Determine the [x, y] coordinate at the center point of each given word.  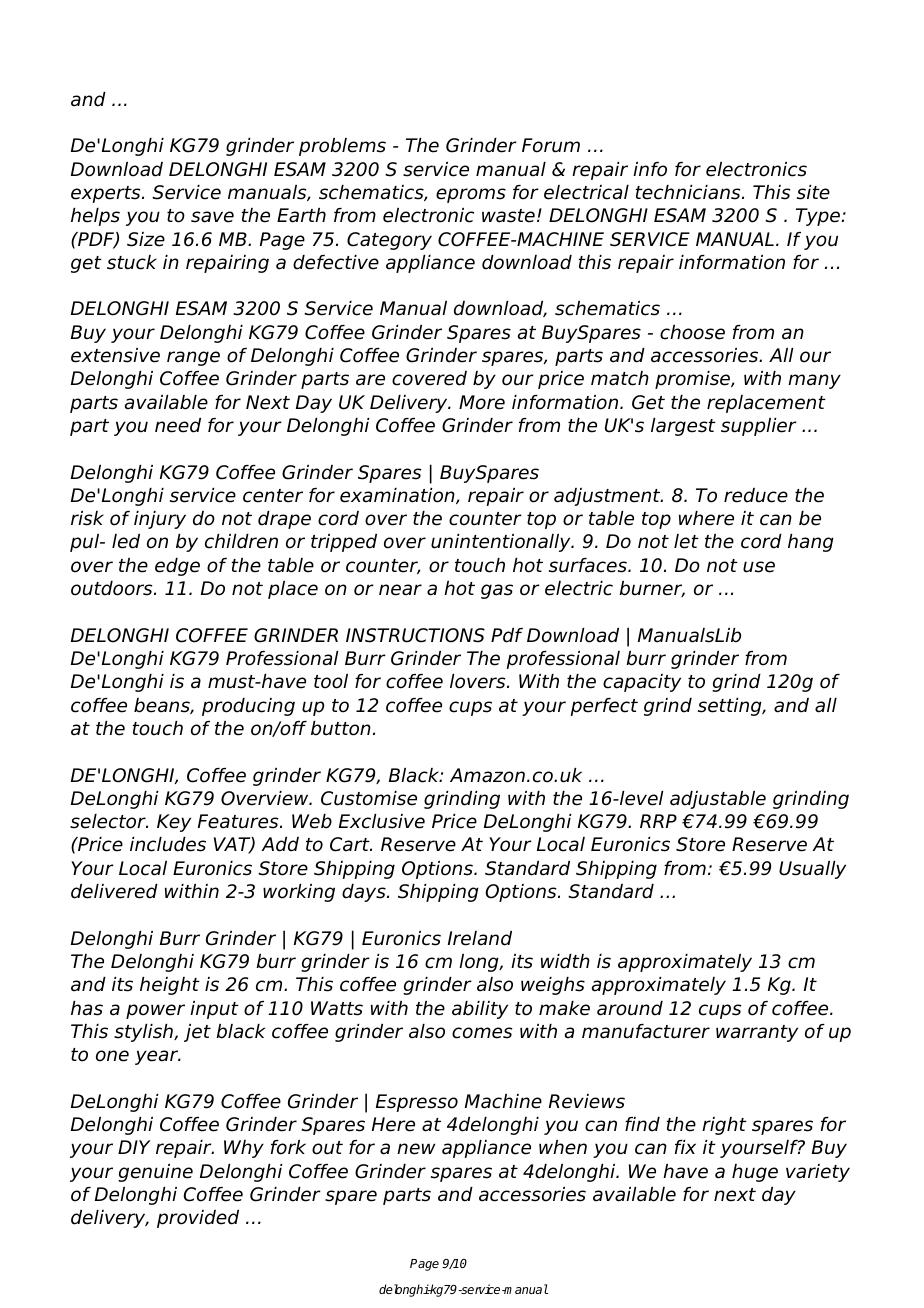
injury [160, 520]
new [416, 1149]
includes [168, 844]
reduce [756, 495]
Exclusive [382, 821]
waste [508, 216]
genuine [155, 1173]
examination [398, 496]
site [813, 192]
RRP [658, 821]
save [212, 217]
